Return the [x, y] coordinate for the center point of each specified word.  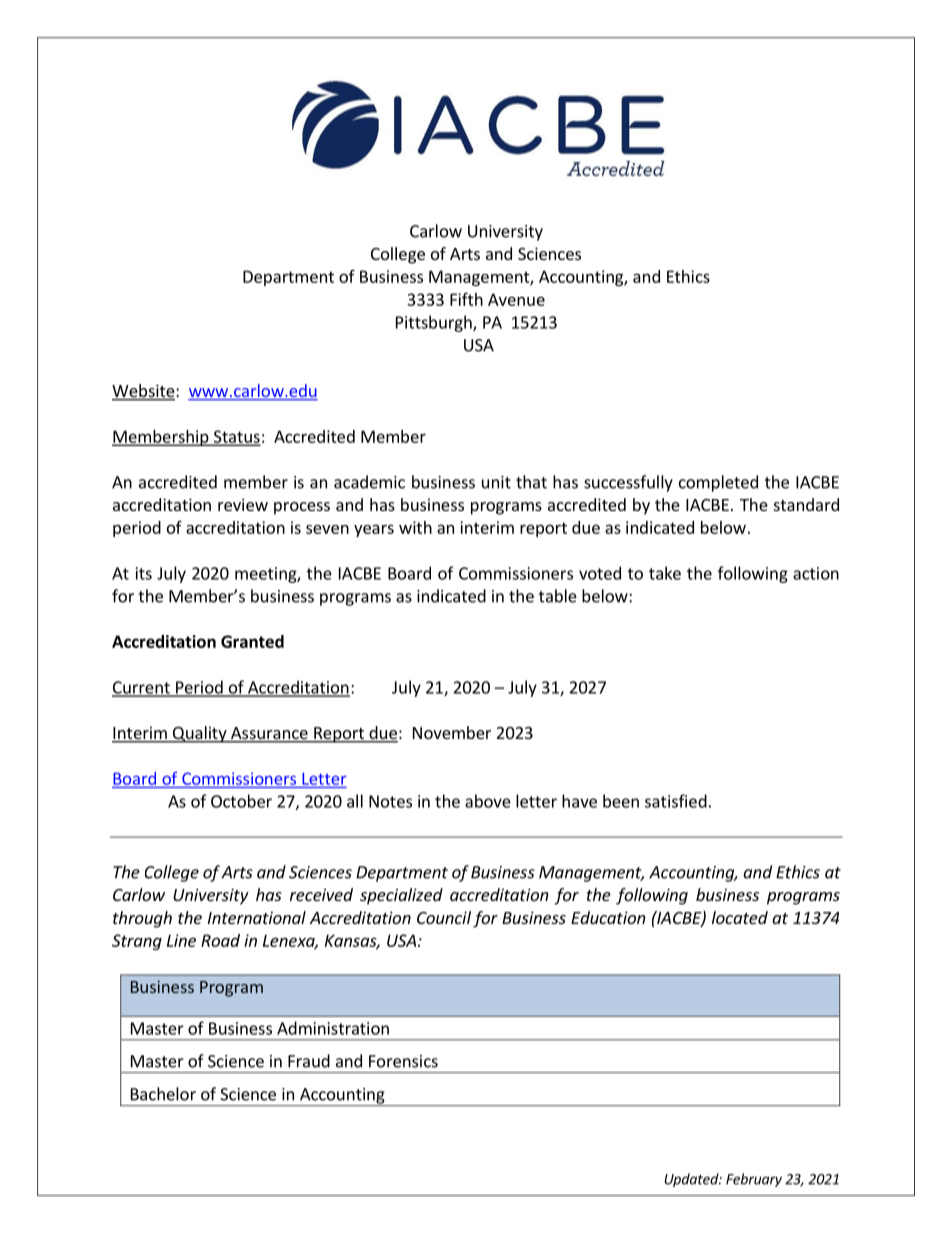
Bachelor [163, 1094]
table [558, 596]
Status [236, 437]
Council [444, 917]
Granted [252, 641]
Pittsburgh [435, 323]
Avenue [516, 299]
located [740, 917]
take [665, 573]
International [257, 917]
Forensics [403, 1061]
